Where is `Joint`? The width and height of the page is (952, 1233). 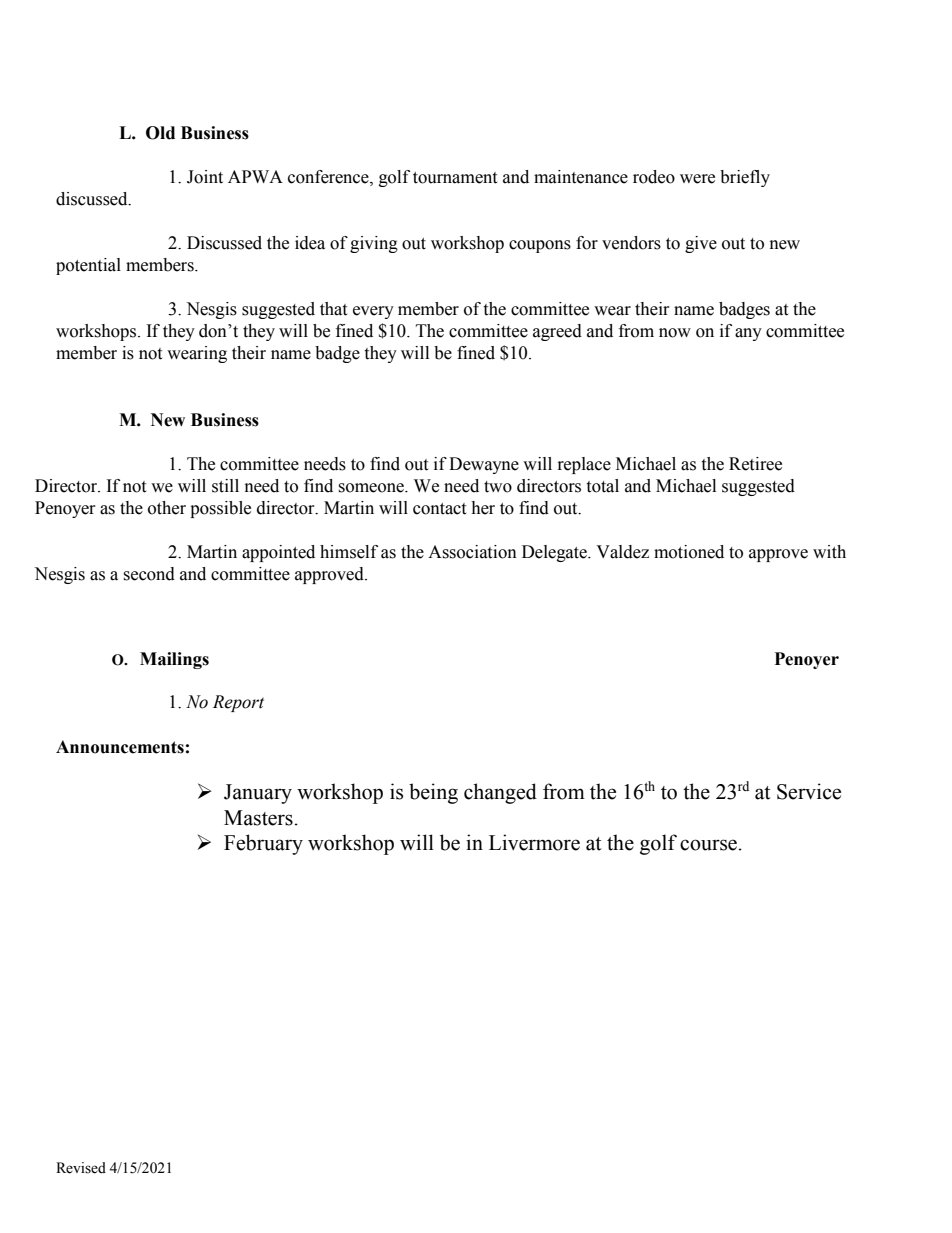
Joint is located at coordinates (205, 177).
